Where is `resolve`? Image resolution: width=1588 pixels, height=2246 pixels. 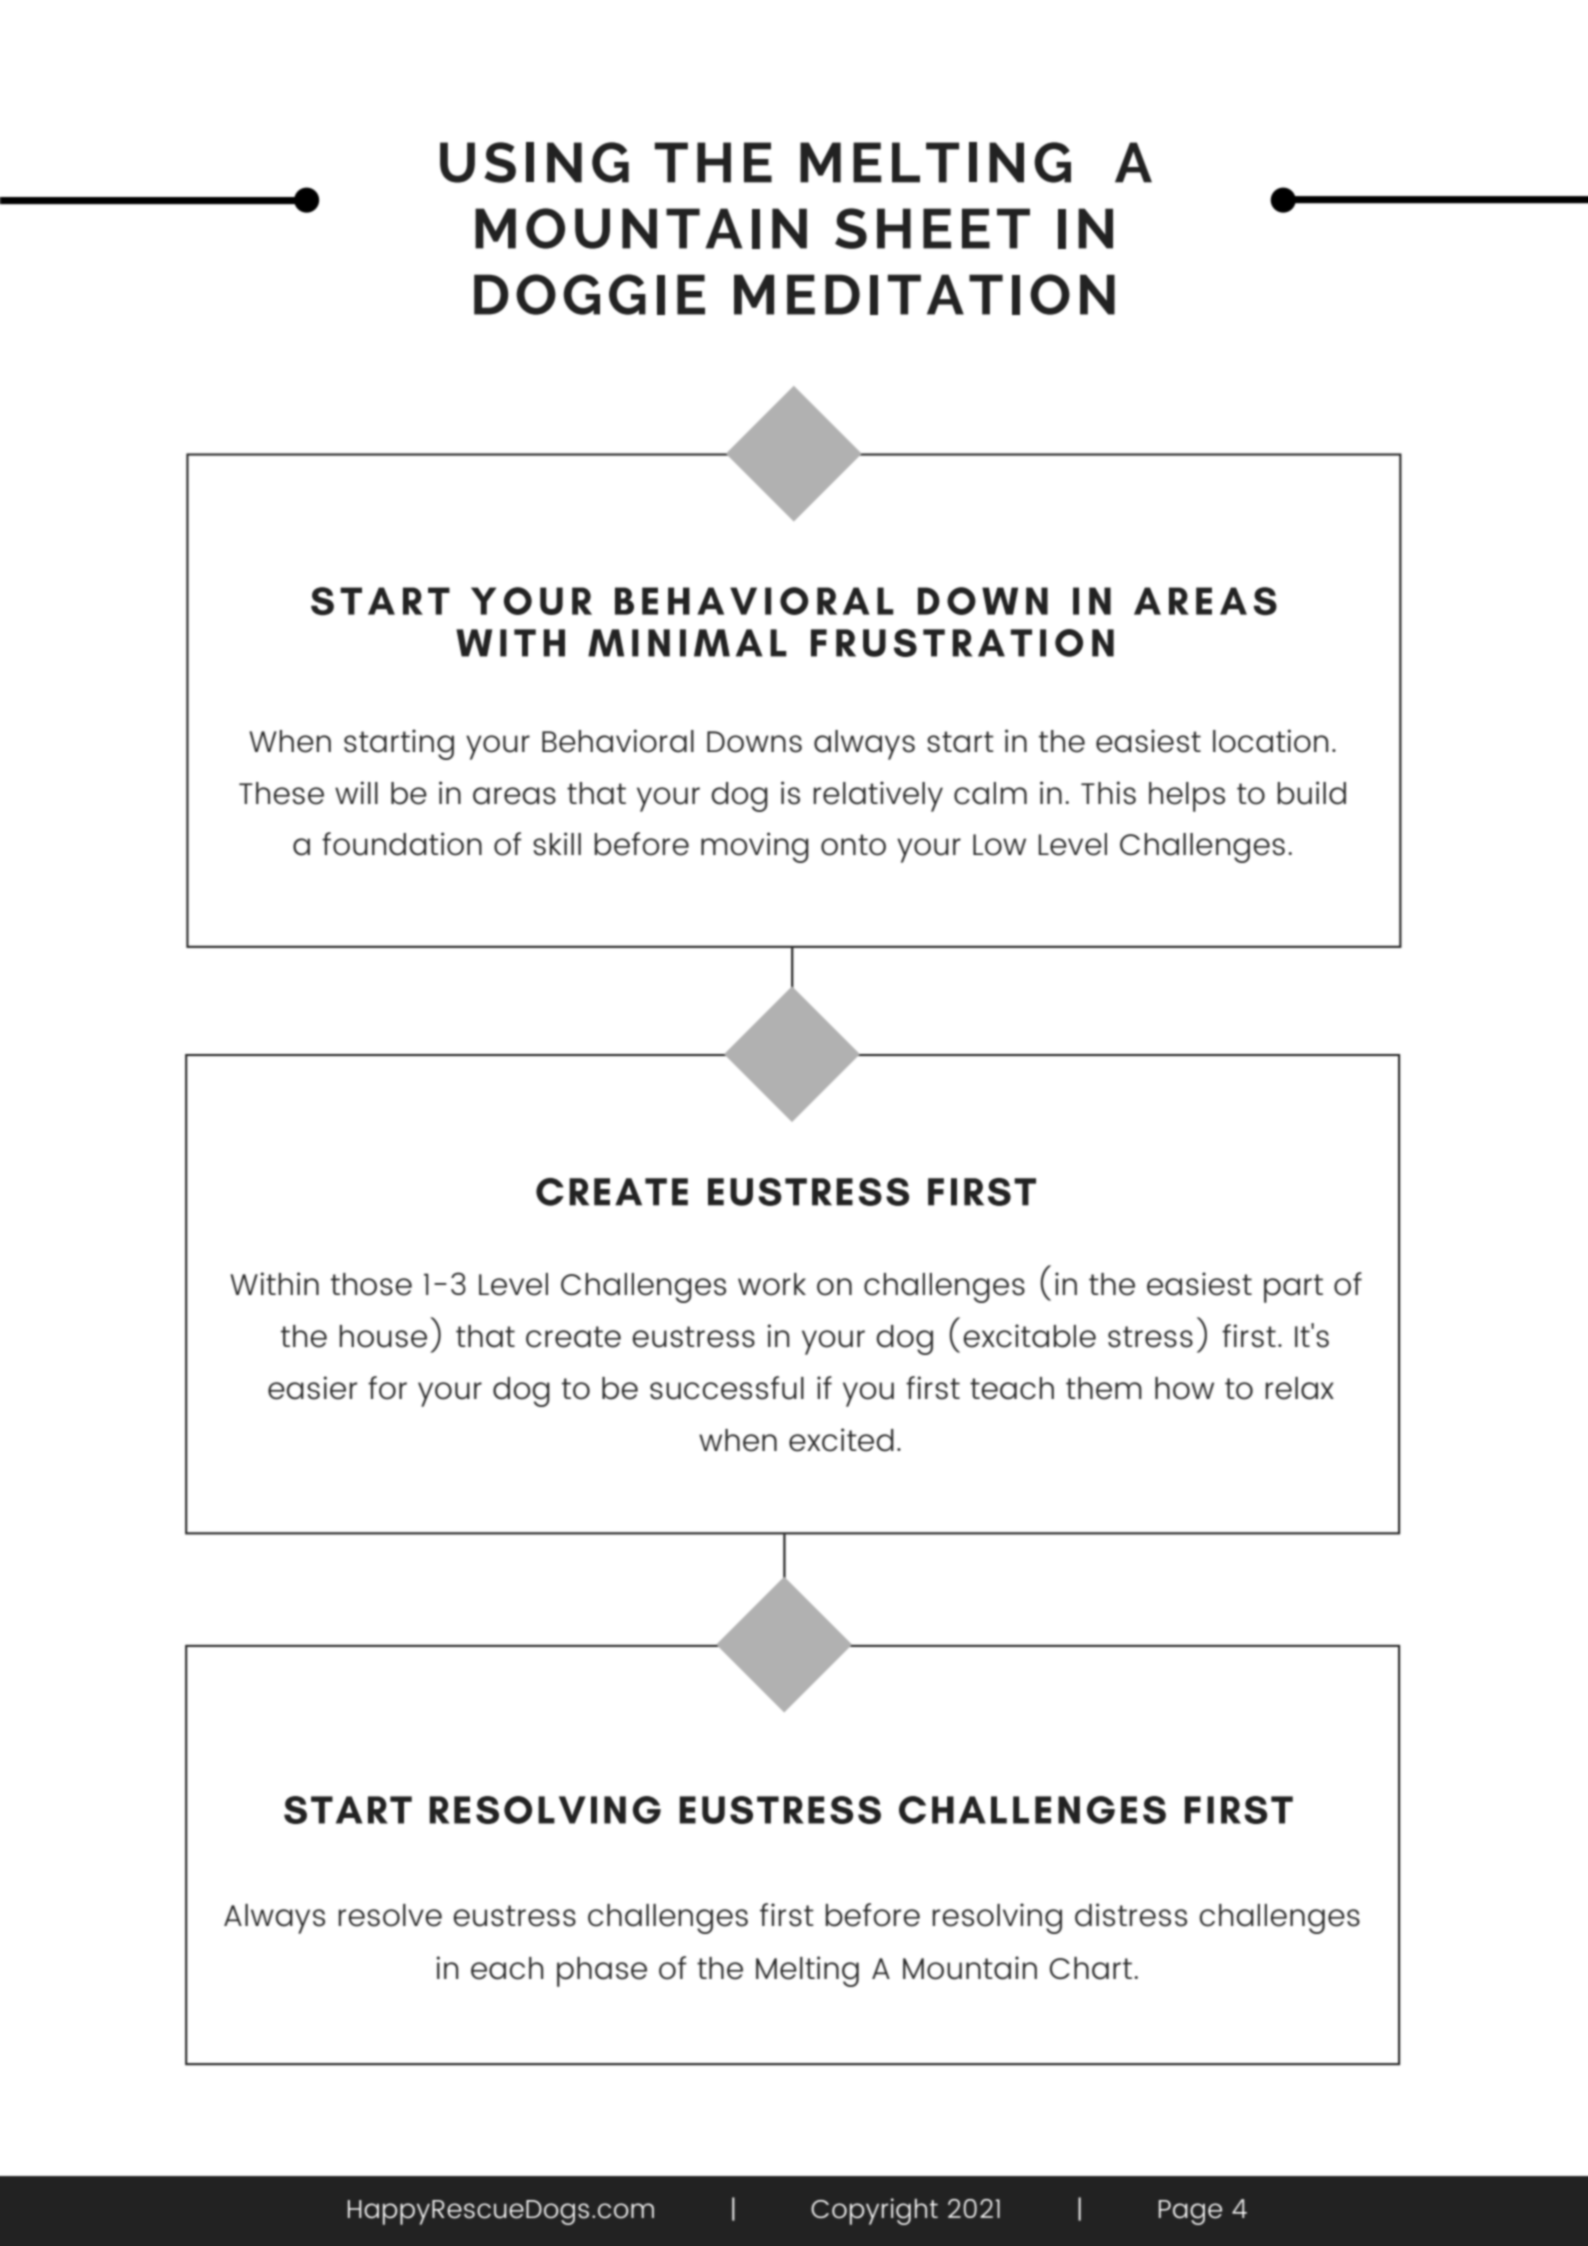
resolve is located at coordinates (390, 1915).
